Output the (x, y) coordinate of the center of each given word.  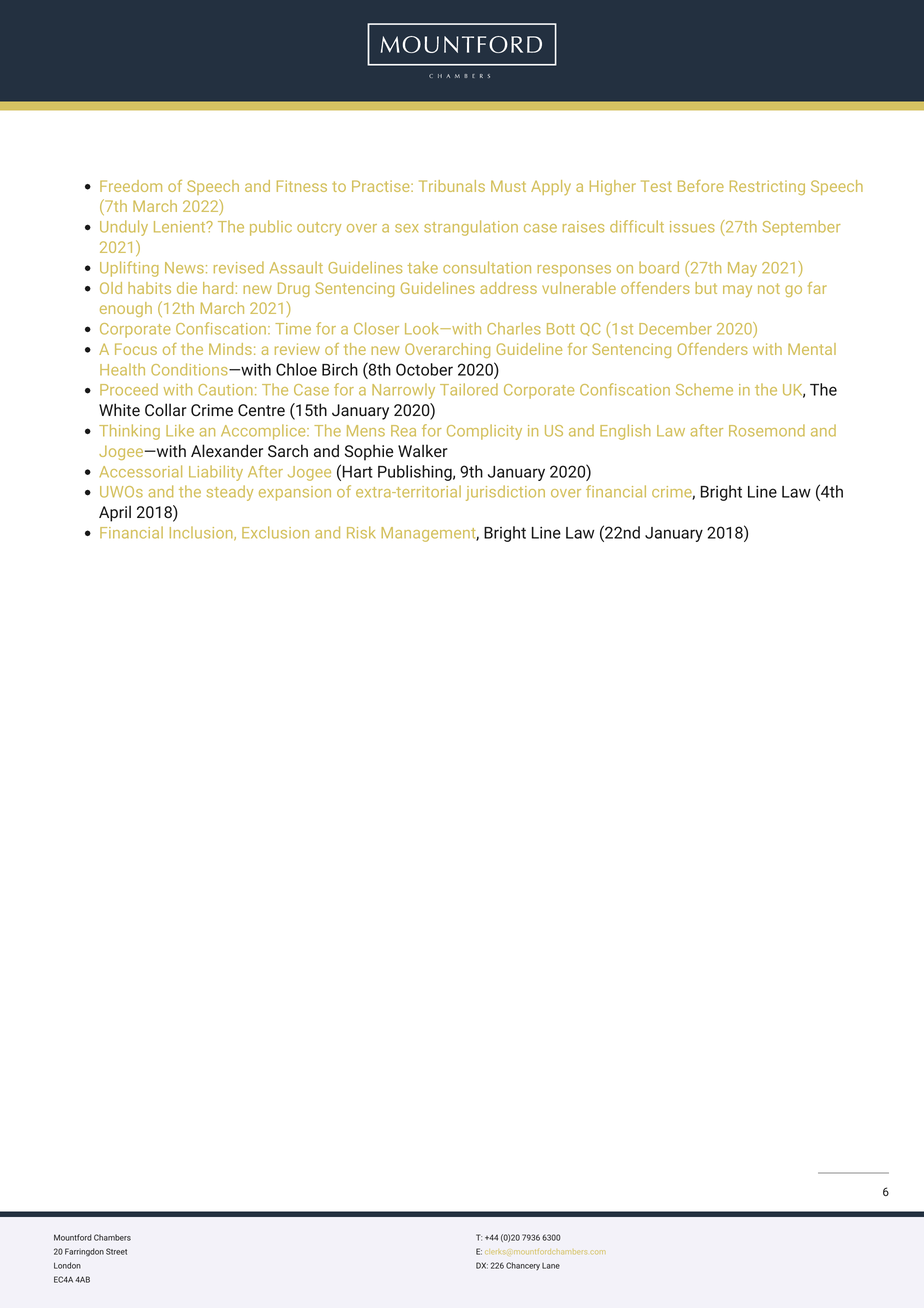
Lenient (181, 227)
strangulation (471, 228)
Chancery (523, 1266)
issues (692, 227)
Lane (551, 1266)
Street (116, 1251)
